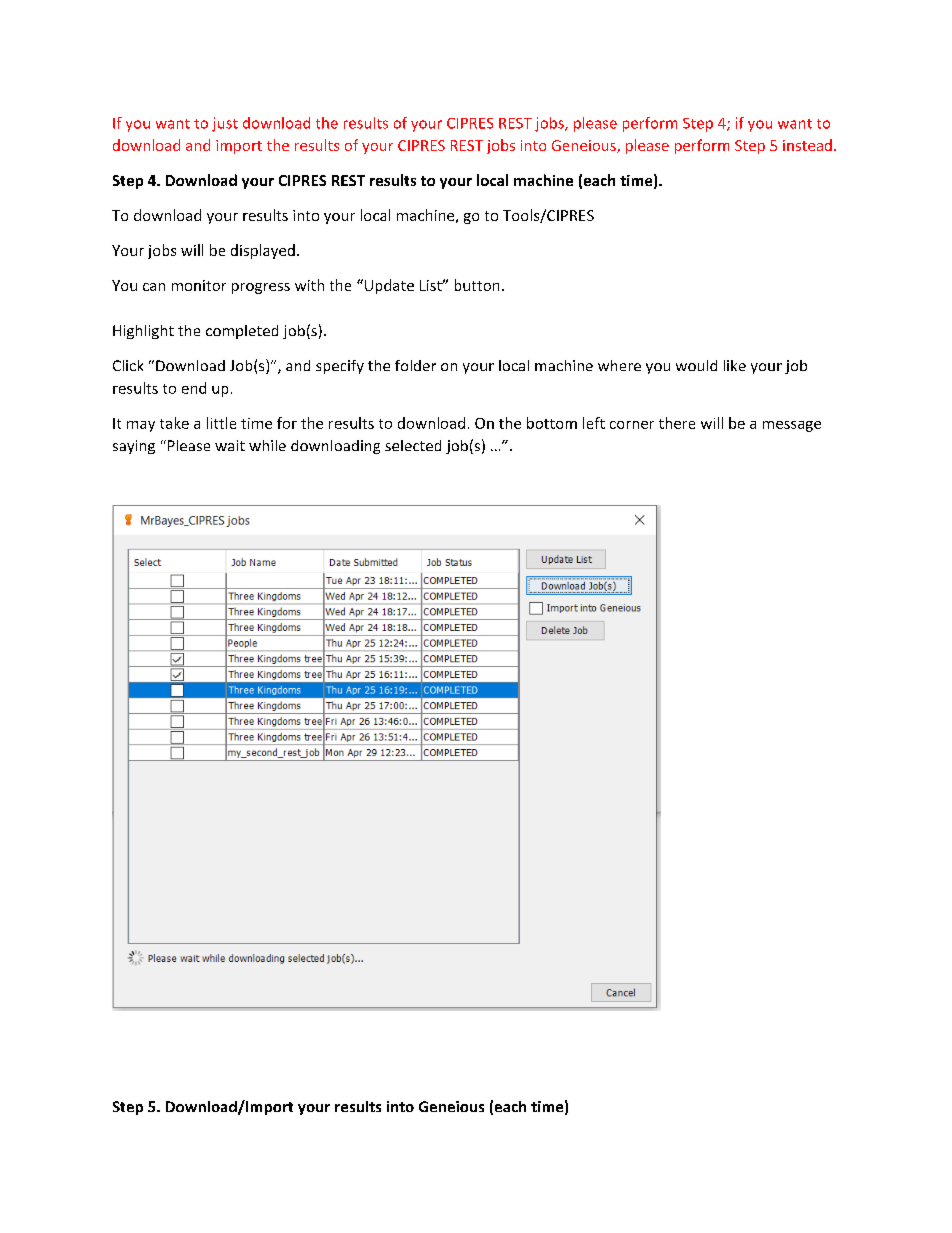  Describe the element at coordinates (225, 124) in the screenshot. I see `just` at that location.
